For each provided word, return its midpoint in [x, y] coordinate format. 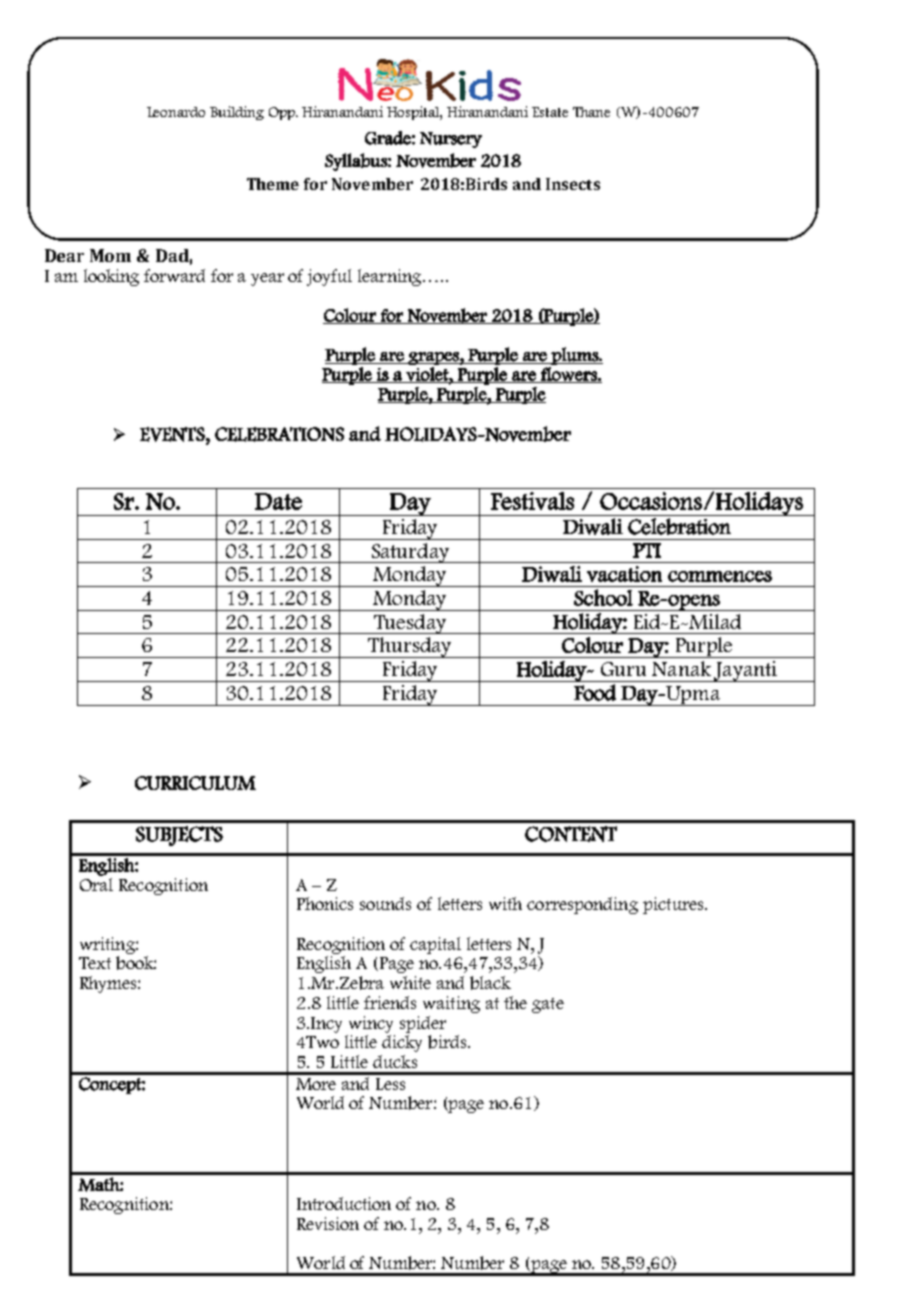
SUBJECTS [179, 836]
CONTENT [571, 834]
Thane [591, 112]
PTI [647, 550]
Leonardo [176, 112]
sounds [385, 903]
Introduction [344, 1203]
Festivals [532, 501]
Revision [328, 1223]
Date [278, 501]
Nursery [451, 140]
